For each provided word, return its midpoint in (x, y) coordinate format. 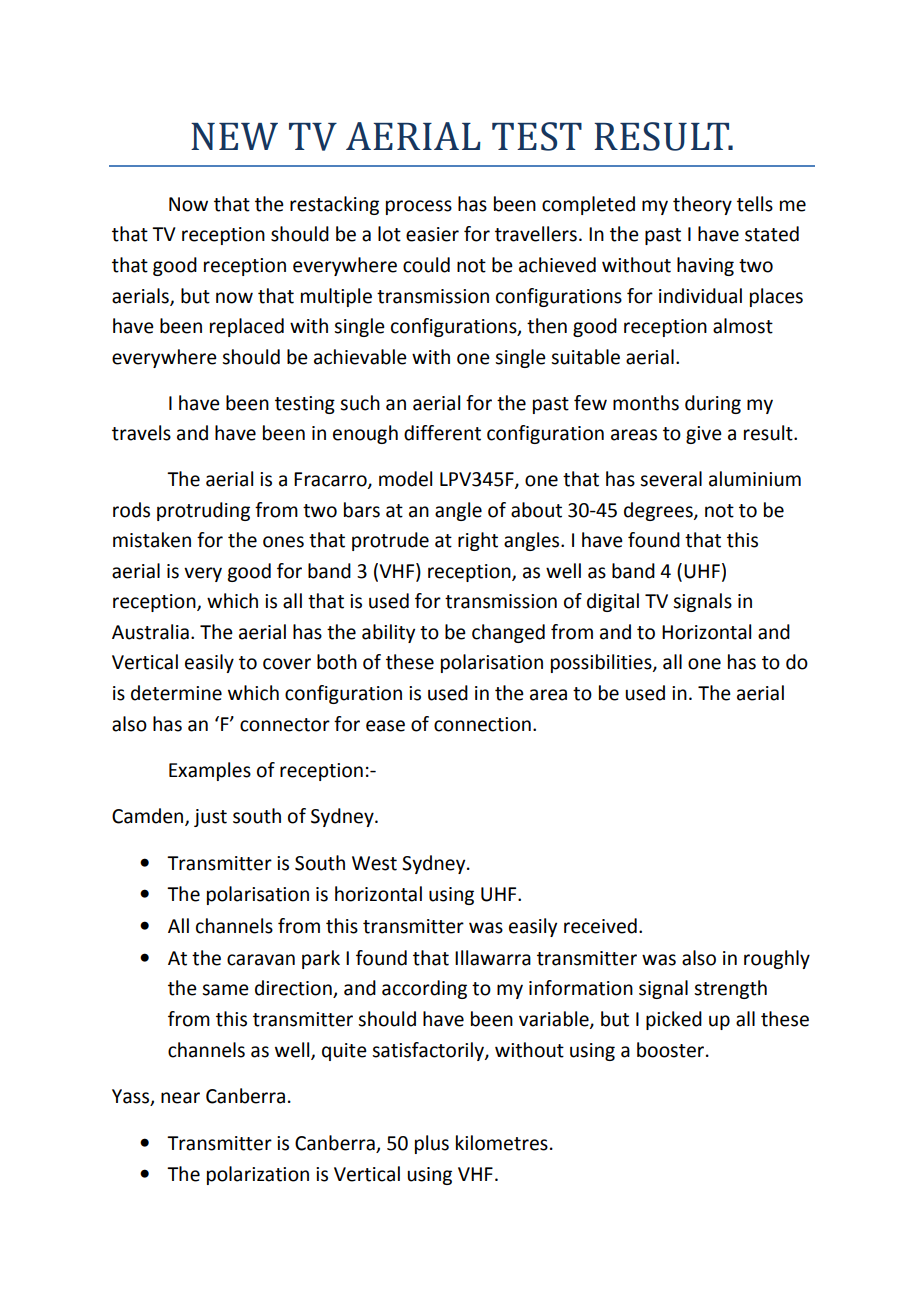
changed (508, 633)
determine (176, 693)
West (374, 863)
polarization (258, 1175)
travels (141, 433)
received (600, 926)
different (442, 433)
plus (432, 1144)
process (419, 207)
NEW (234, 136)
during (713, 404)
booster (672, 1050)
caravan (261, 960)
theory (702, 205)
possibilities (602, 663)
